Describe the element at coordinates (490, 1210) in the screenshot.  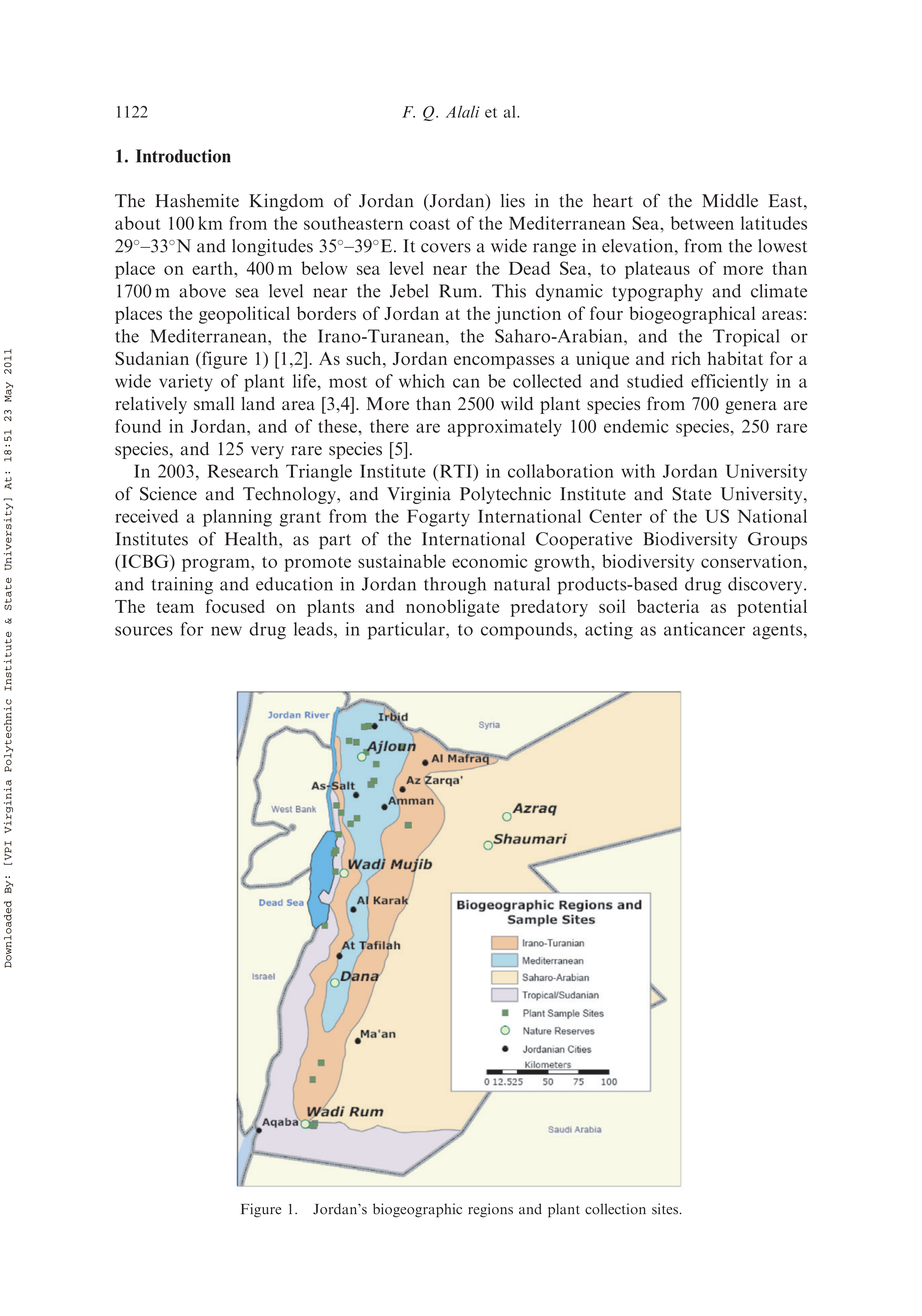
I see `regions` at that location.
